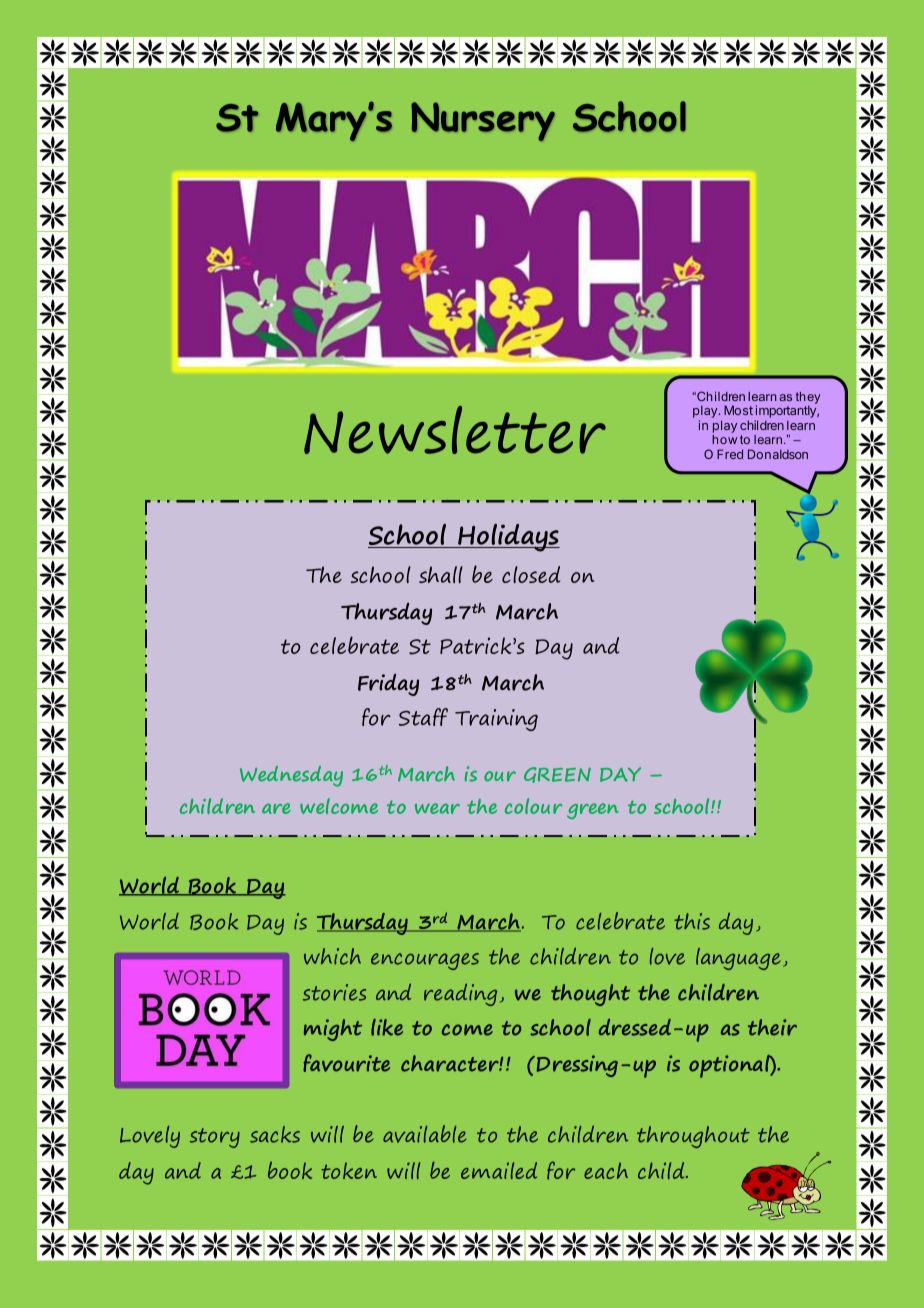 The width and height of the page is (924, 1308). Describe the element at coordinates (455, 430) in the page. I see `Newsletter` at that location.
